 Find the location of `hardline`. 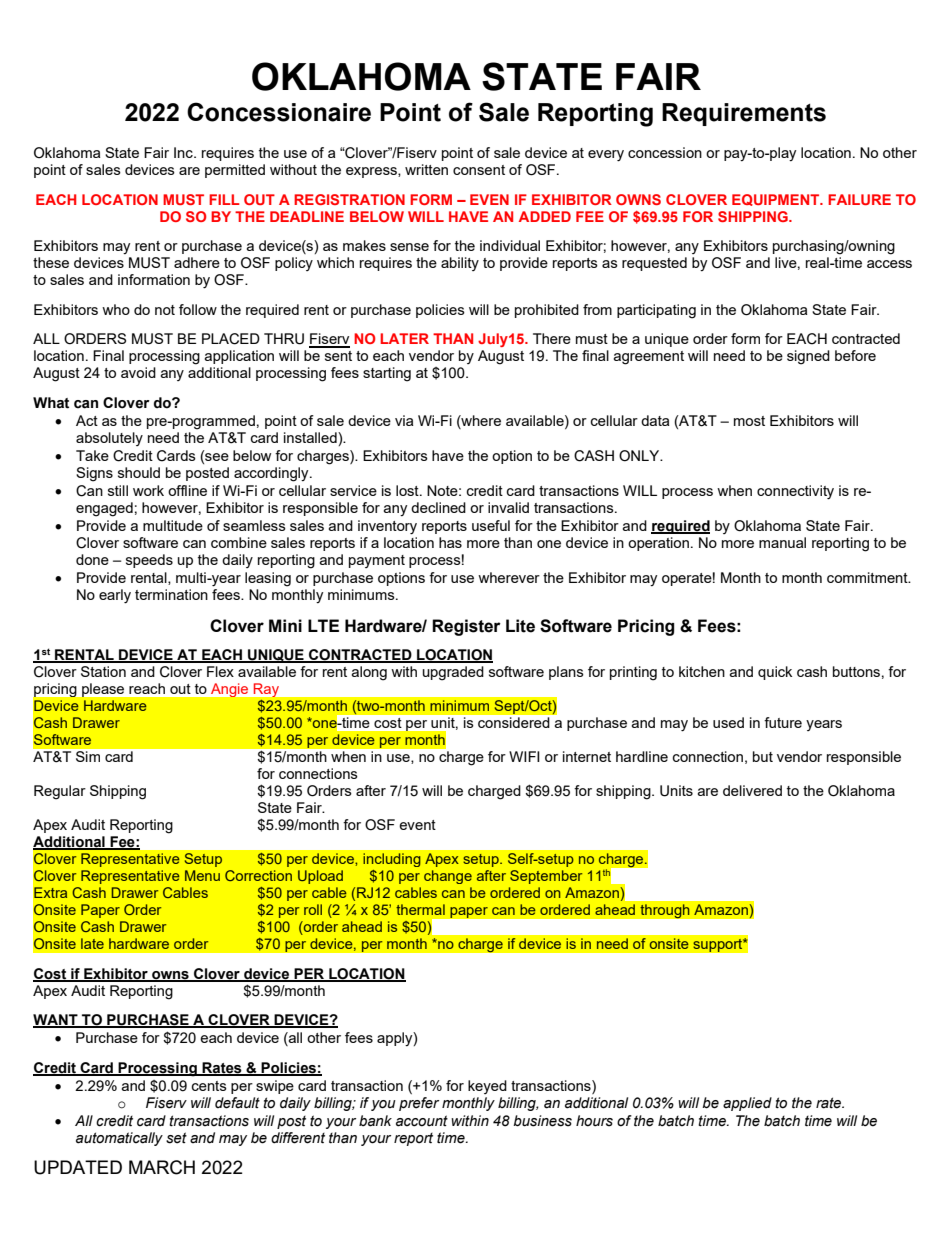

hardline is located at coordinates (642, 756).
